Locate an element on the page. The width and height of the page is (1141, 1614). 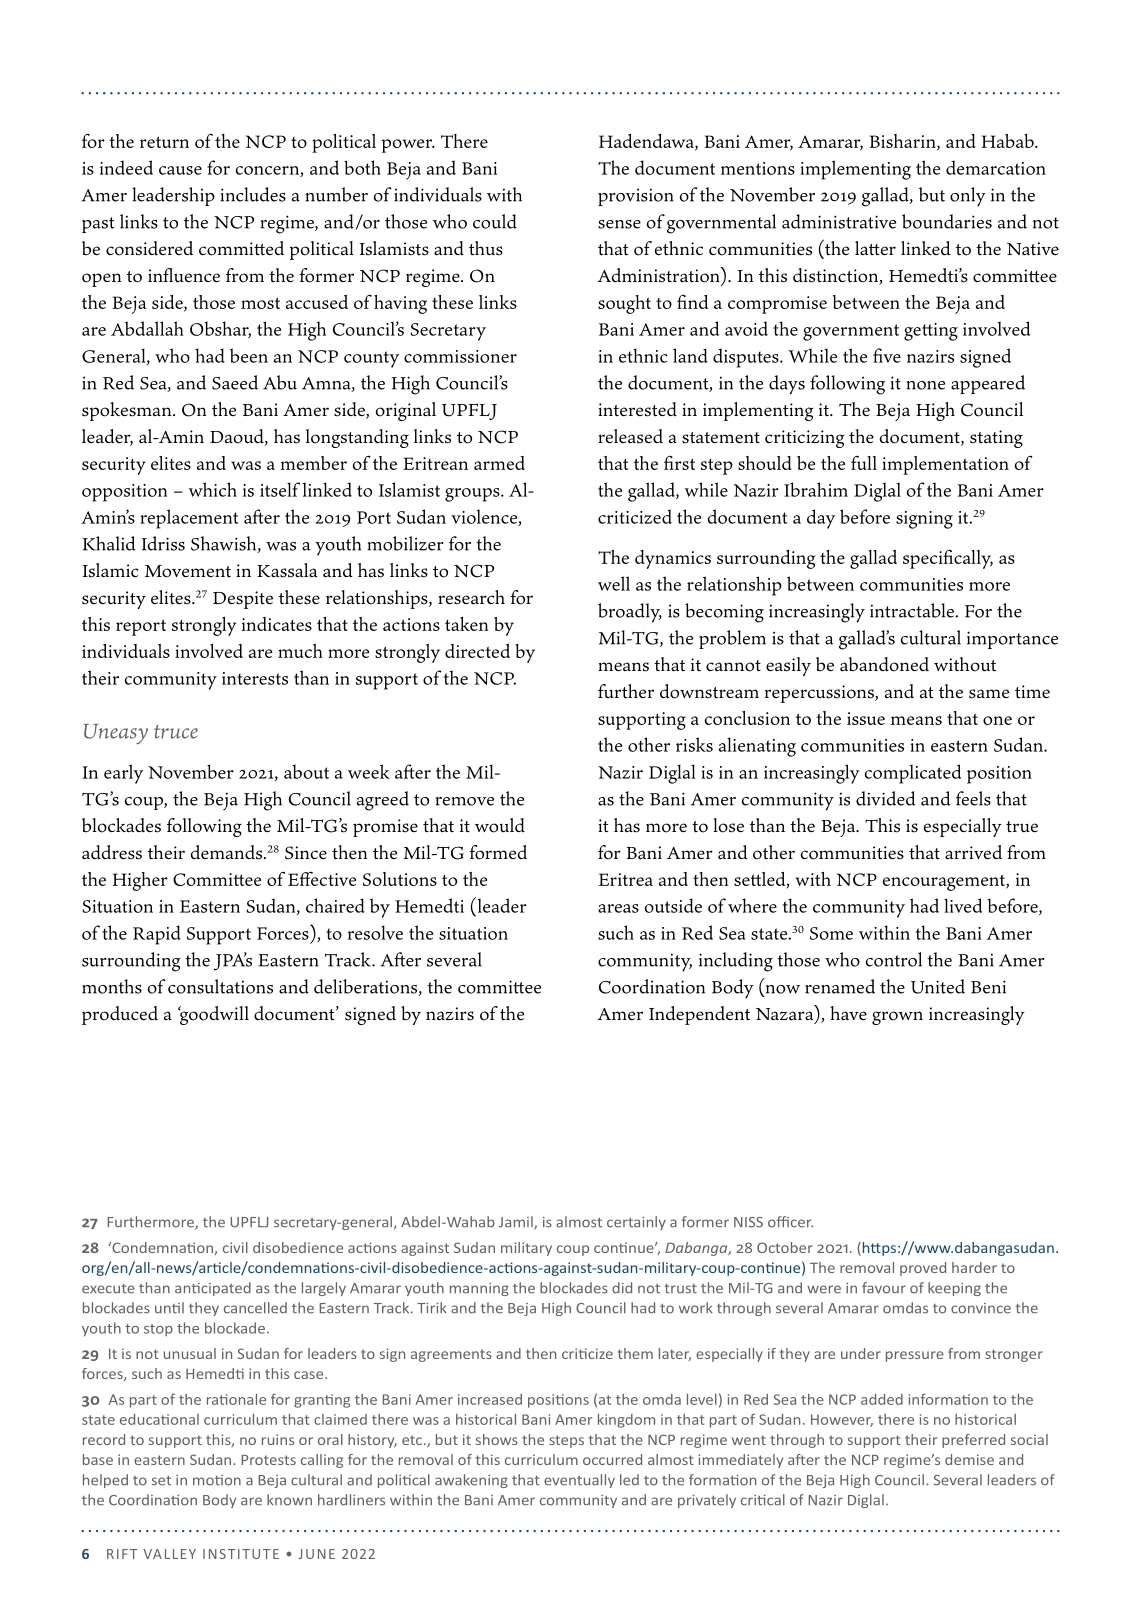
provision is located at coordinates (636, 197).
